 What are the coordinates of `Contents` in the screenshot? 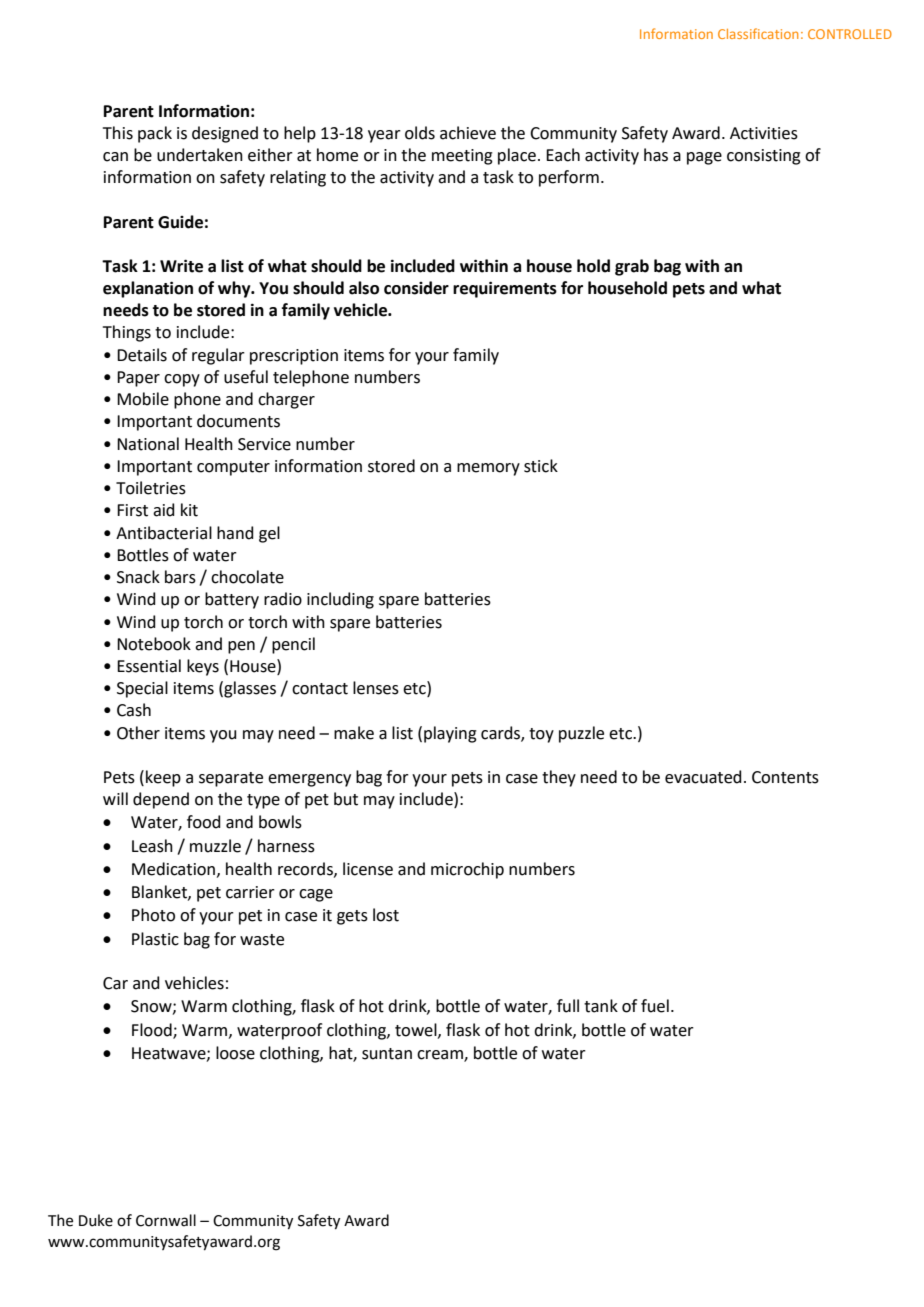 It's located at (785, 777).
